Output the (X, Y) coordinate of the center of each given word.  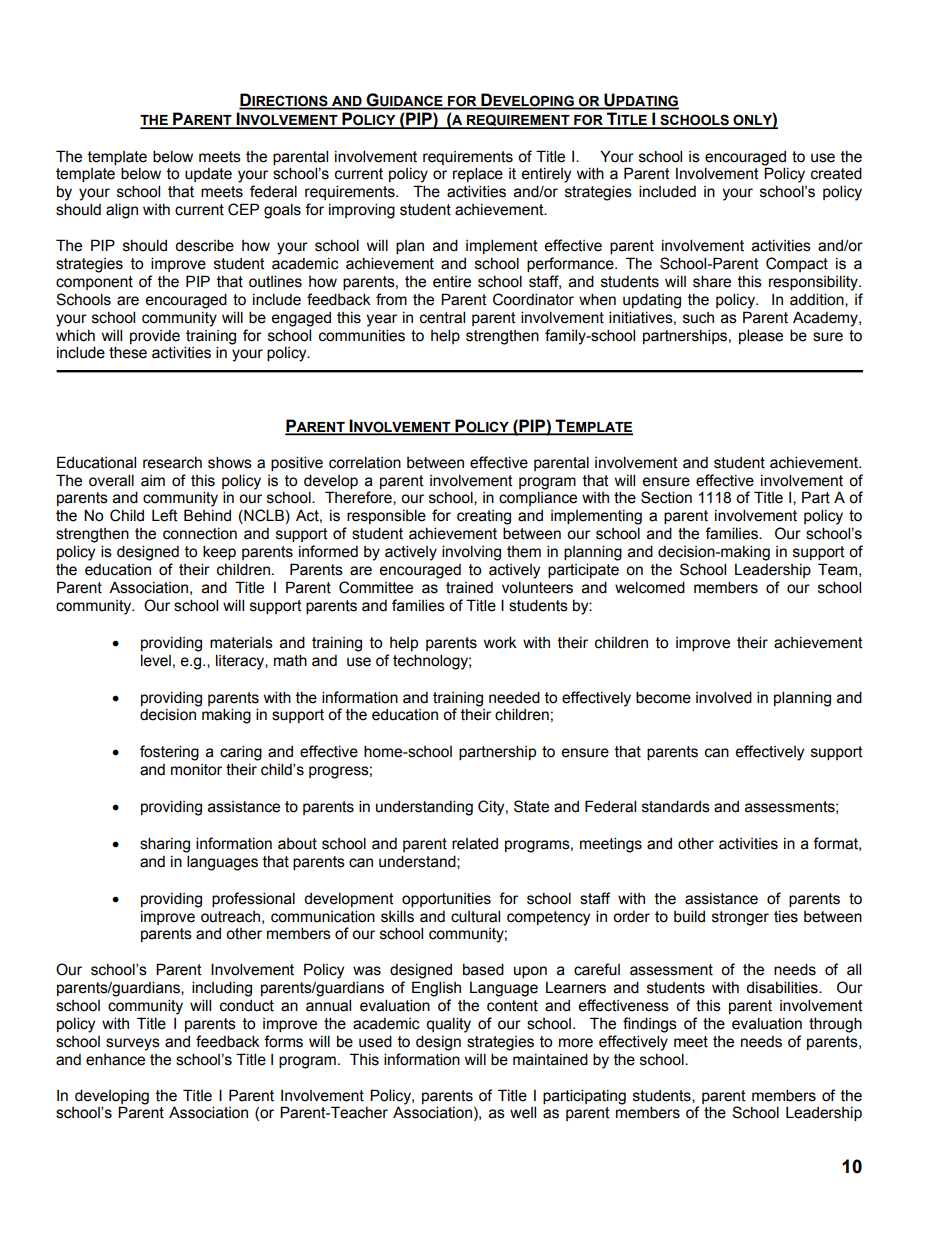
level (156, 660)
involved (724, 697)
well (523, 1112)
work (500, 642)
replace (478, 174)
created (836, 173)
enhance (115, 1060)
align (122, 211)
